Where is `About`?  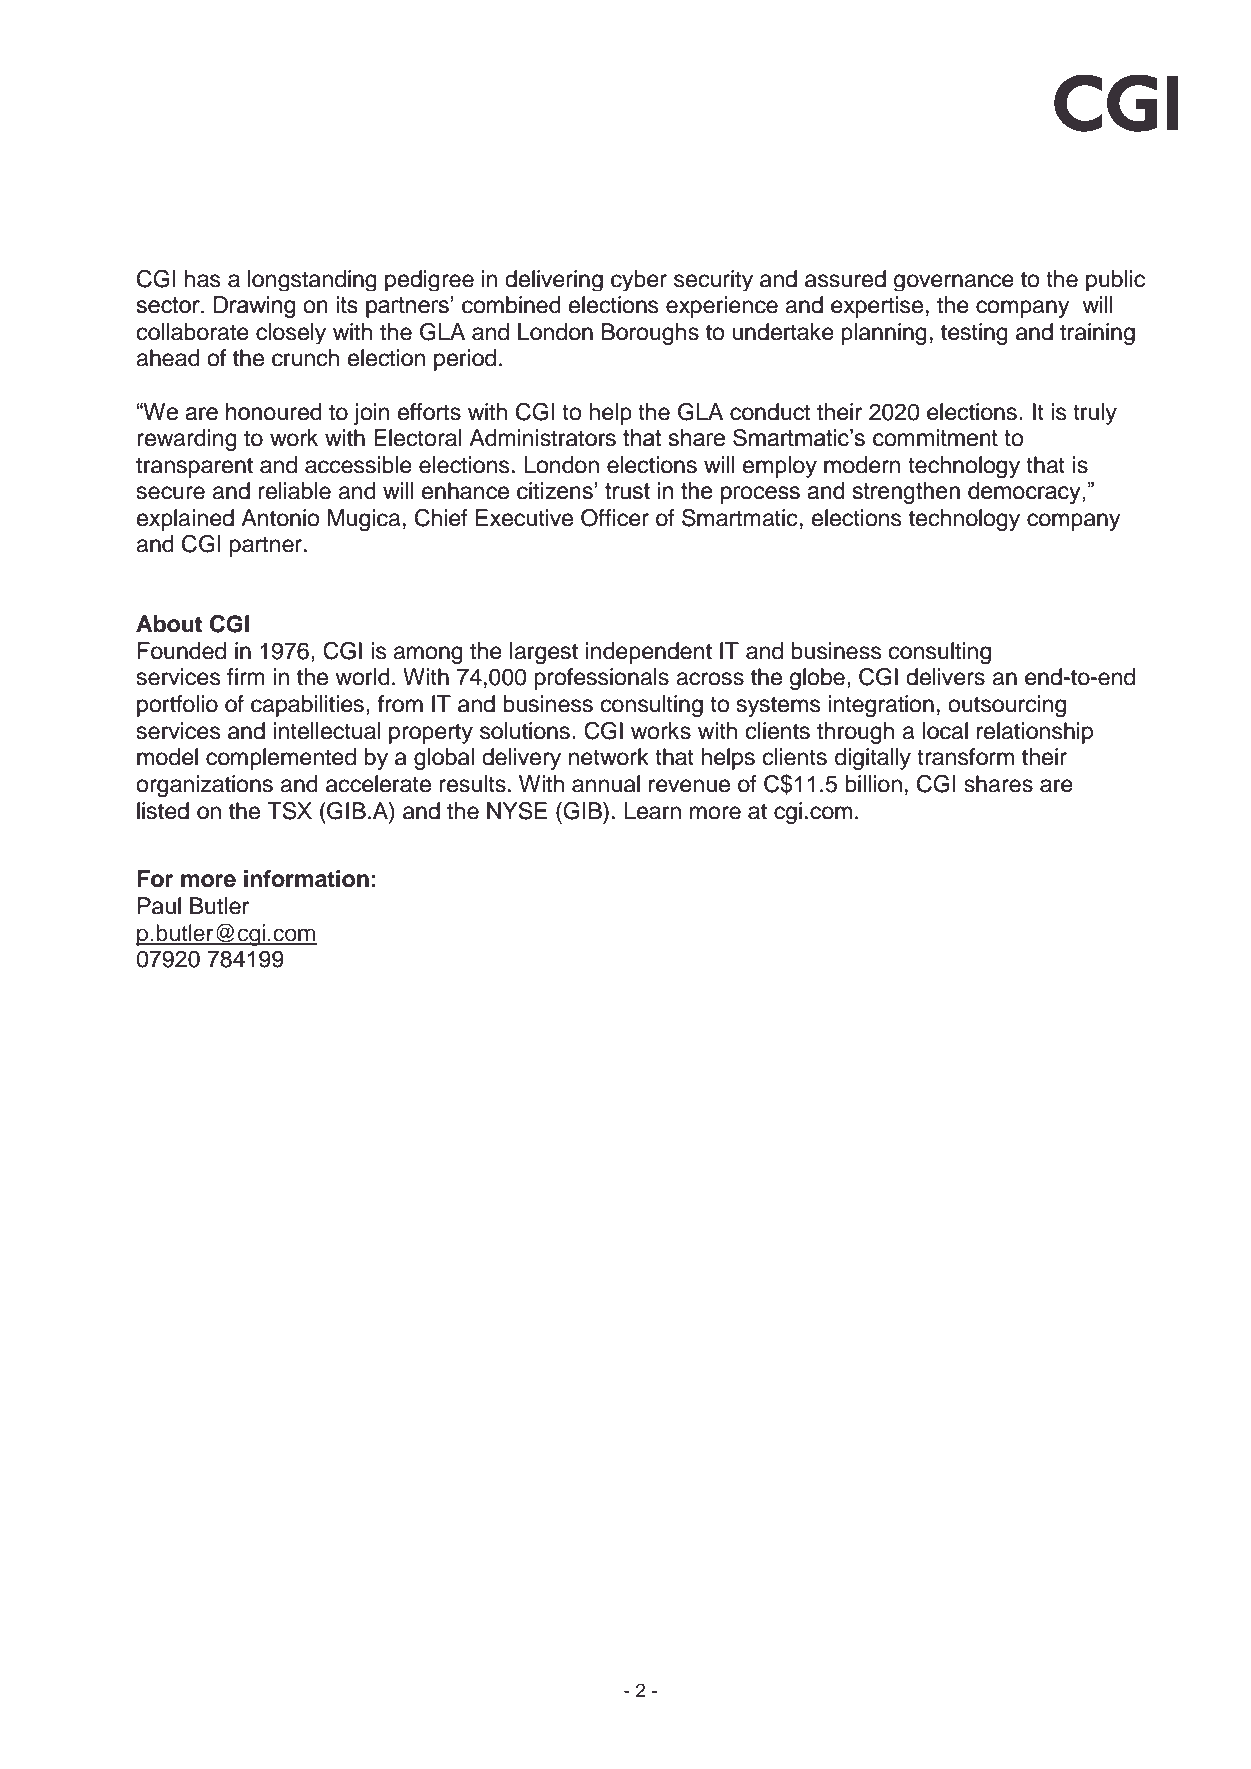
About is located at coordinates (169, 624).
